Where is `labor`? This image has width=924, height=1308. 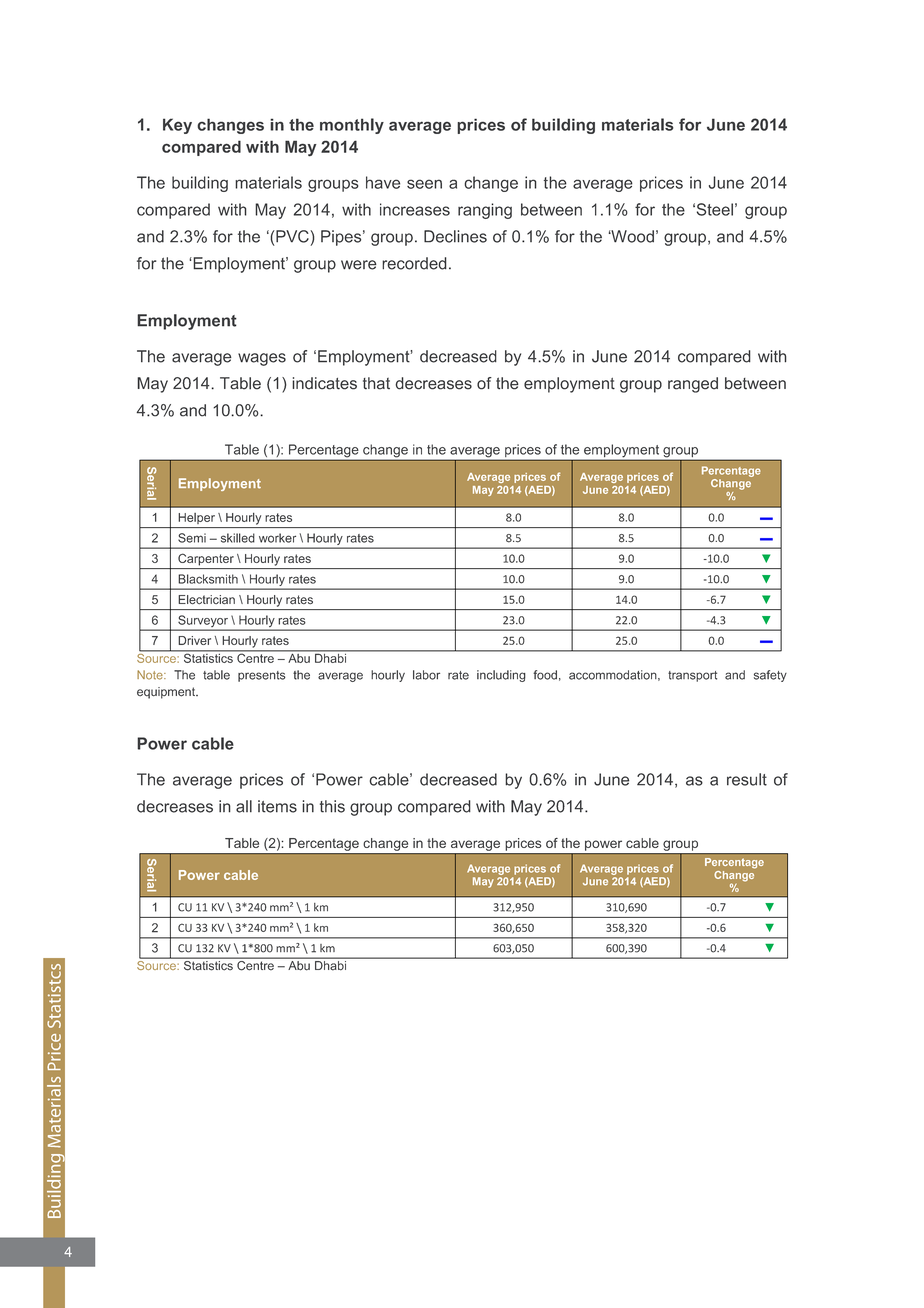
labor is located at coordinates (426, 675).
